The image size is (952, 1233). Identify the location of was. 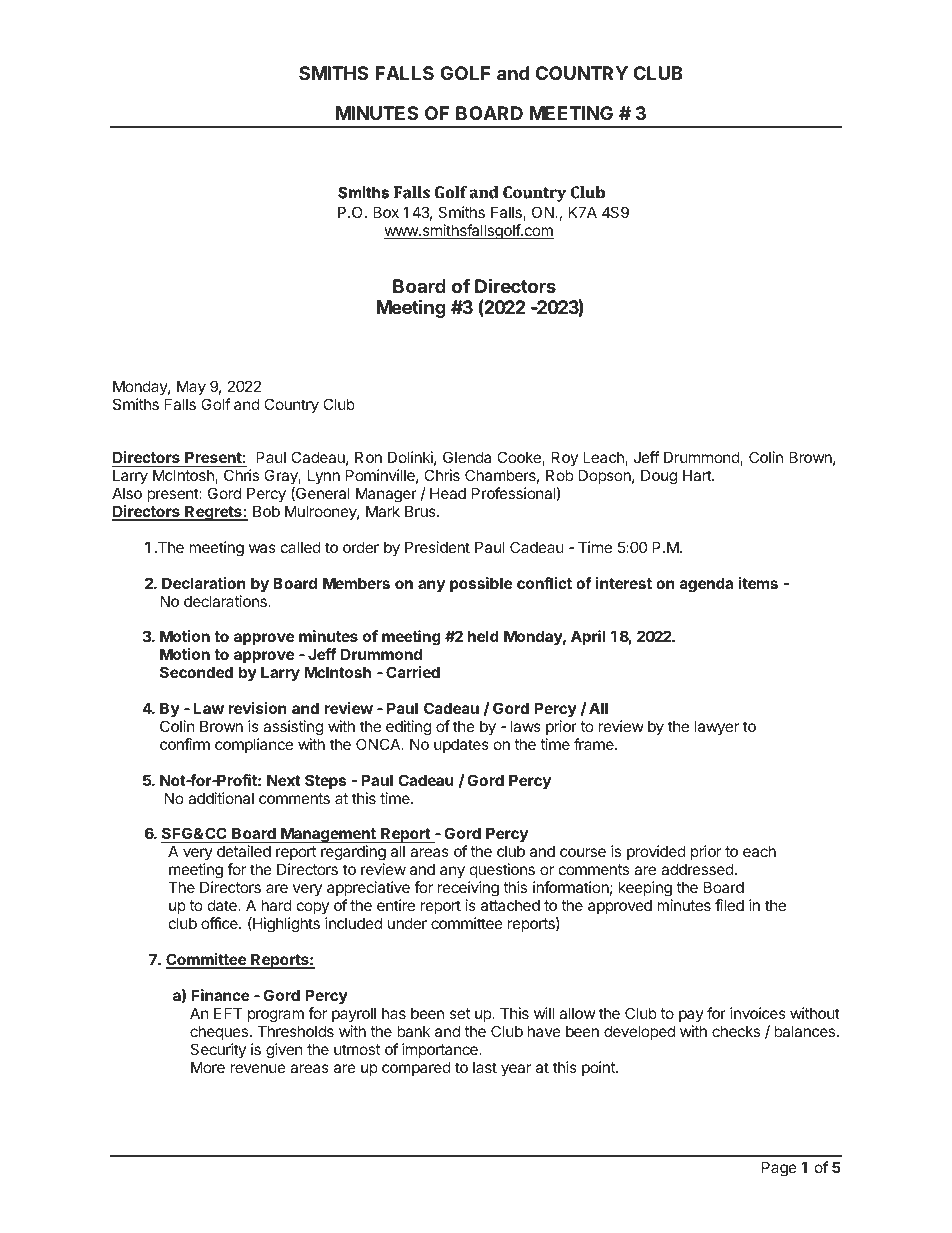
(262, 548).
